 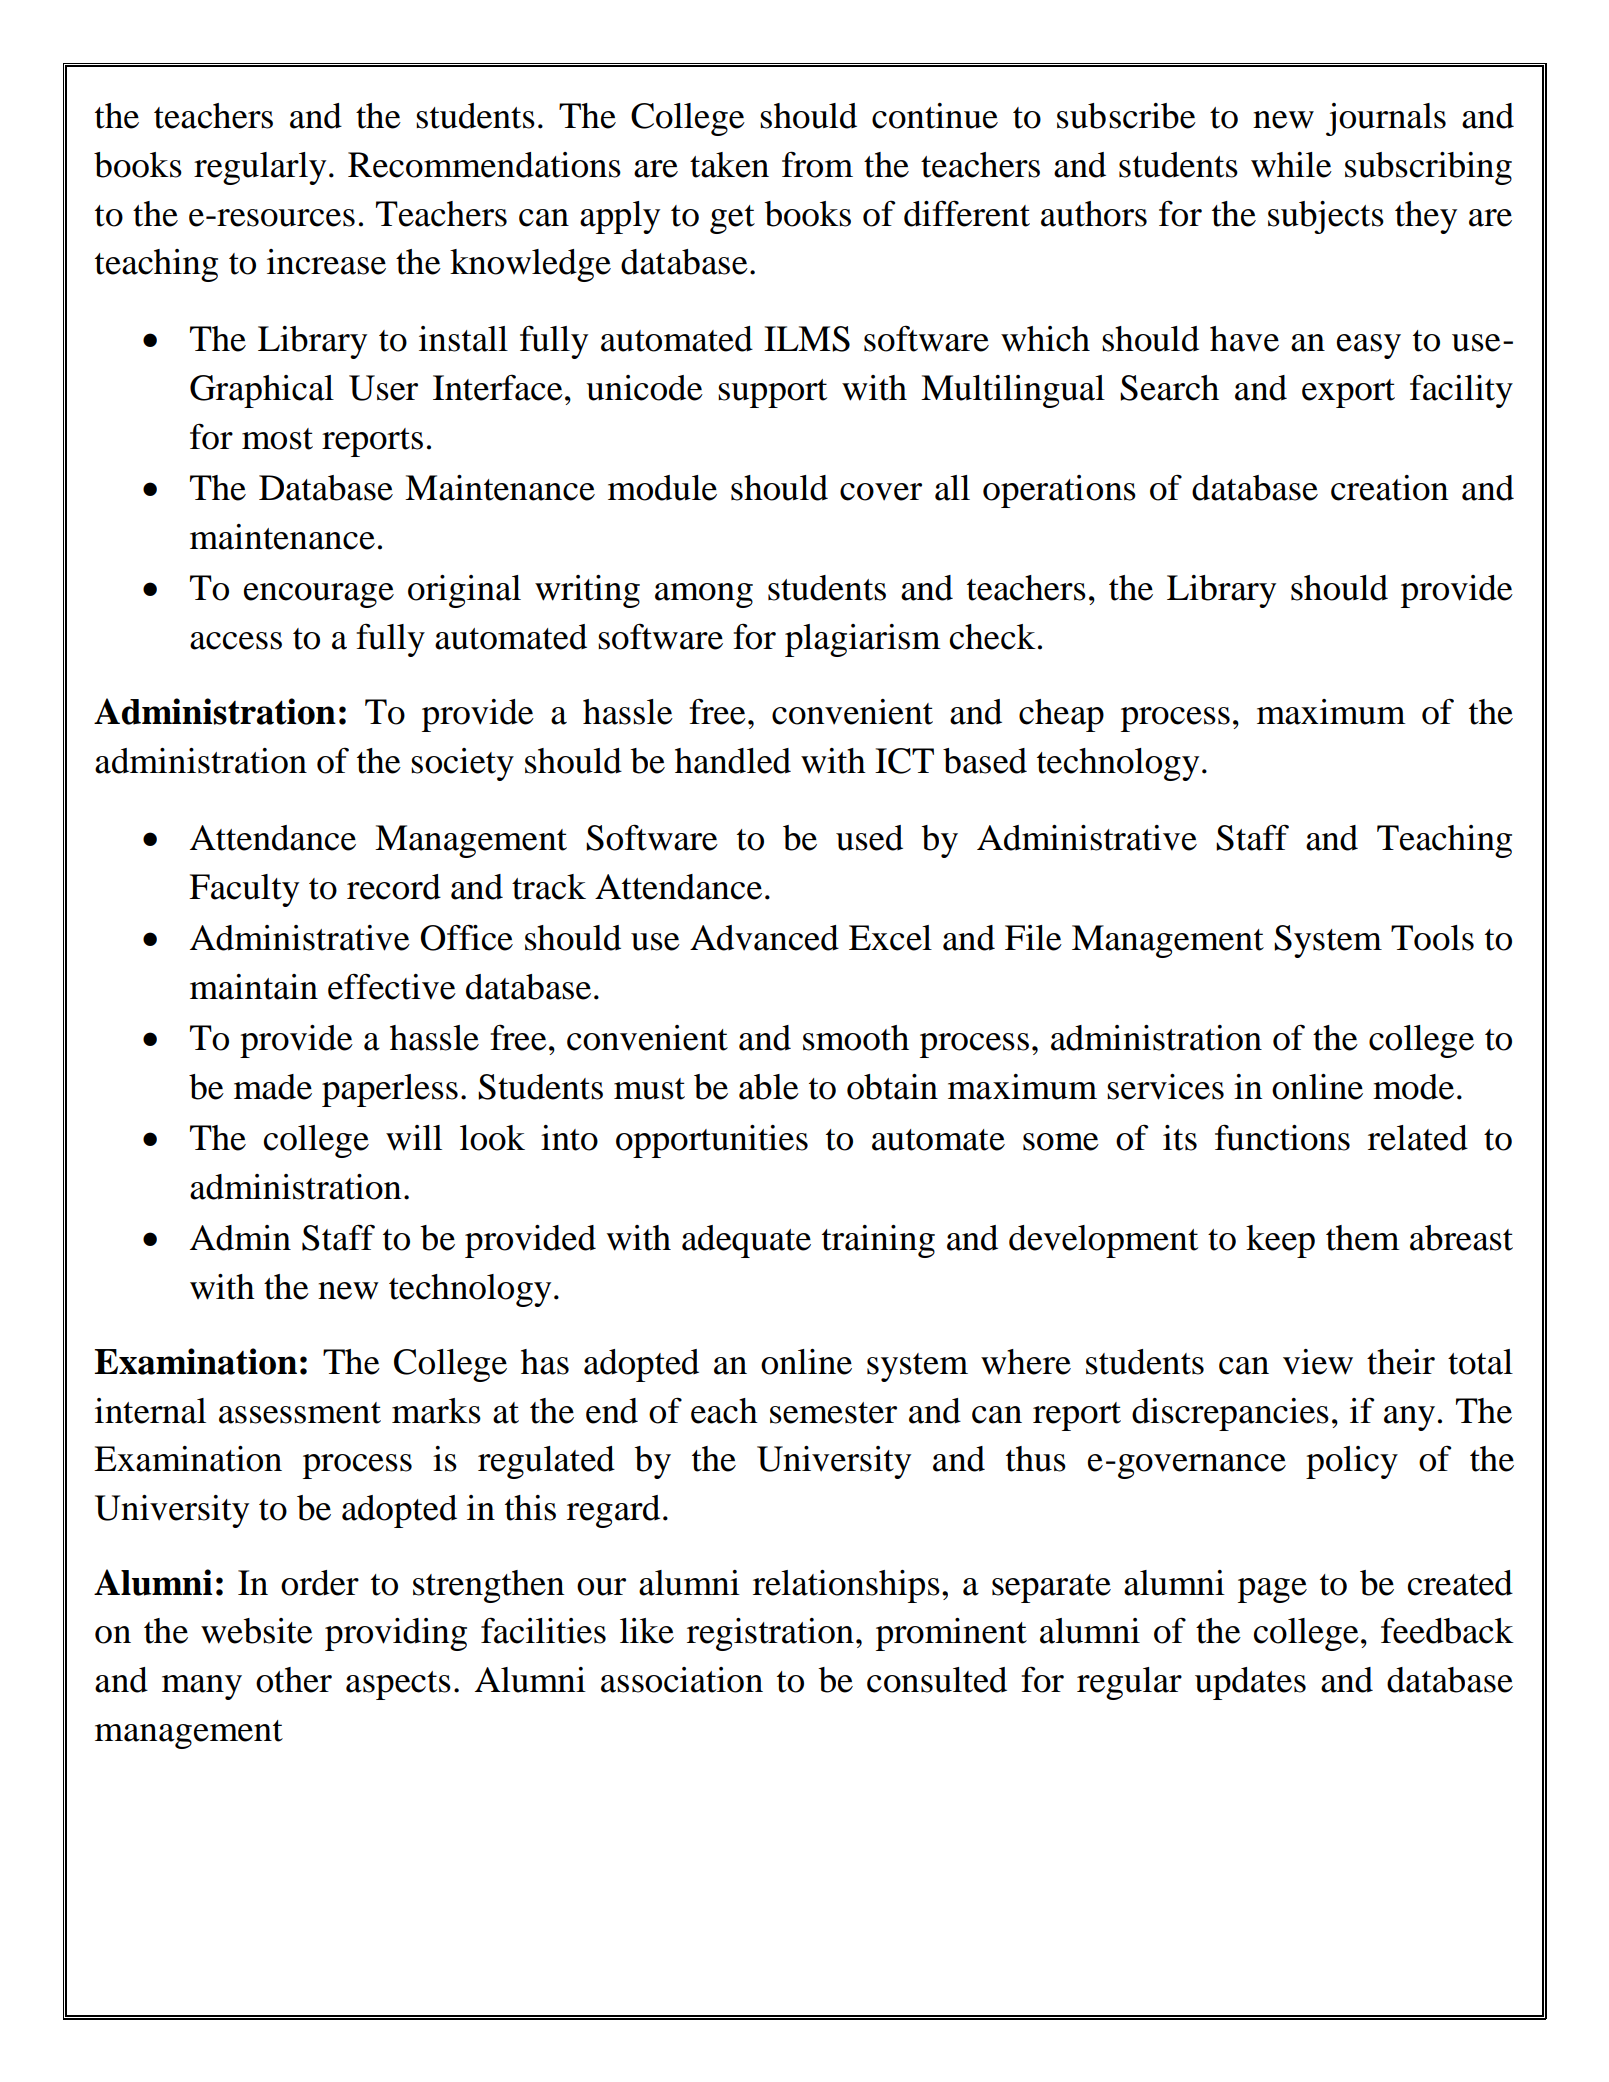 What do you see at coordinates (1389, 488) in the screenshot?
I see `creation` at bounding box center [1389, 488].
